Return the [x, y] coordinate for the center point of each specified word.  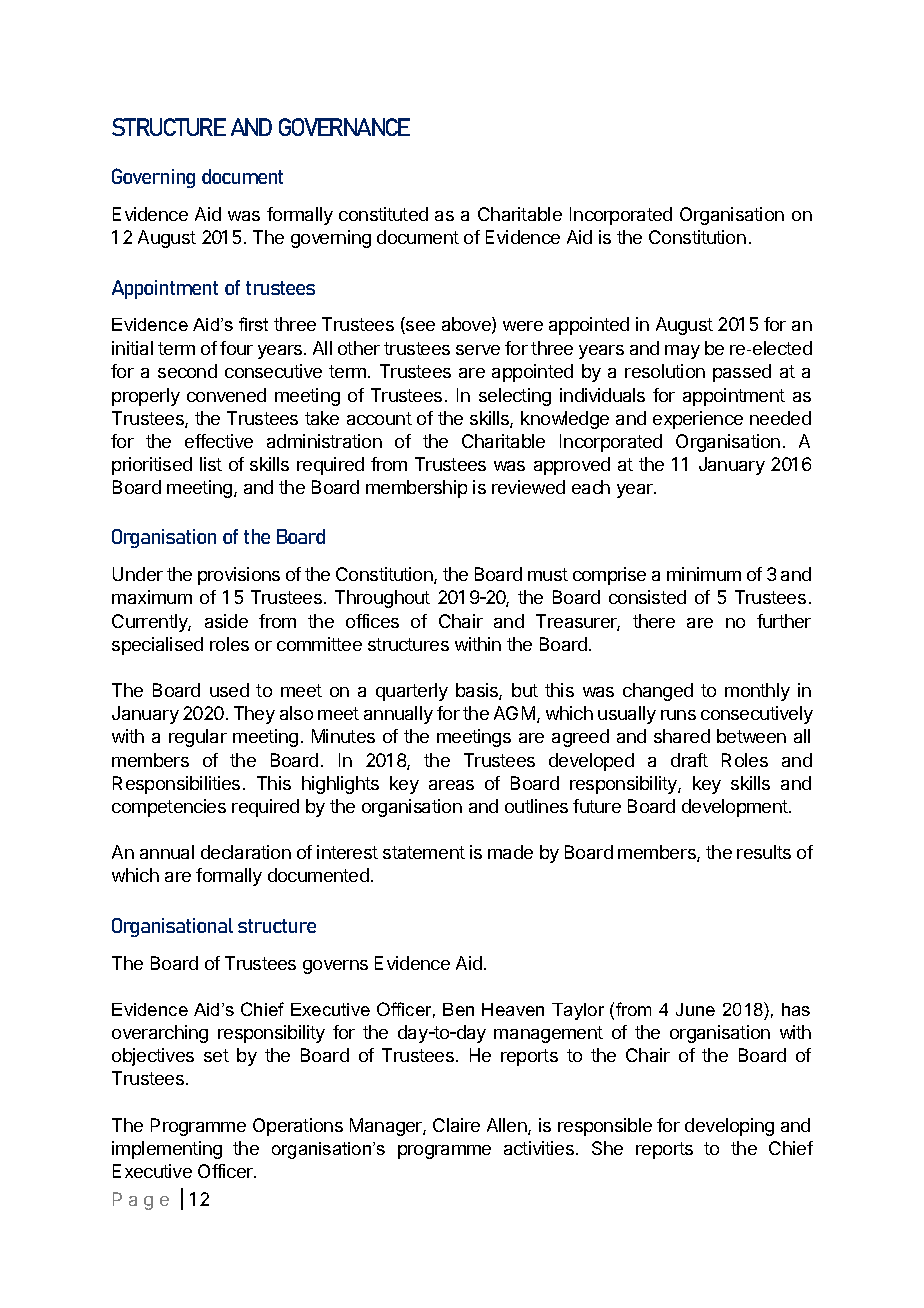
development [736, 808]
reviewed [528, 487]
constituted [383, 214]
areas [451, 785]
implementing [167, 1150]
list [211, 464]
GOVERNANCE [344, 127]
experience [698, 420]
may [682, 352]
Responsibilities [176, 785]
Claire [456, 1125]
